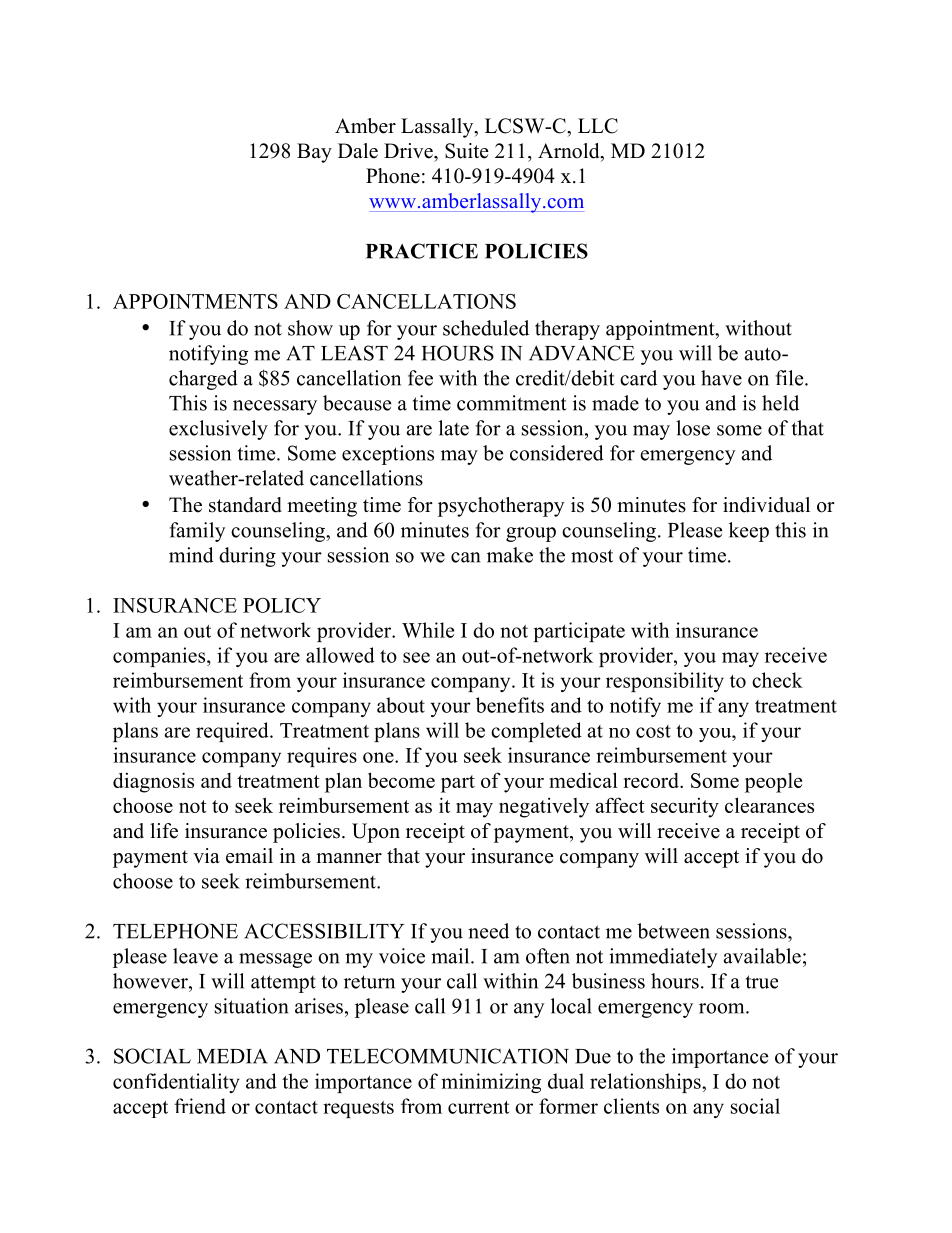 The height and width of the screenshot is (1233, 952). What do you see at coordinates (200, 1106) in the screenshot?
I see `friend` at bounding box center [200, 1106].
